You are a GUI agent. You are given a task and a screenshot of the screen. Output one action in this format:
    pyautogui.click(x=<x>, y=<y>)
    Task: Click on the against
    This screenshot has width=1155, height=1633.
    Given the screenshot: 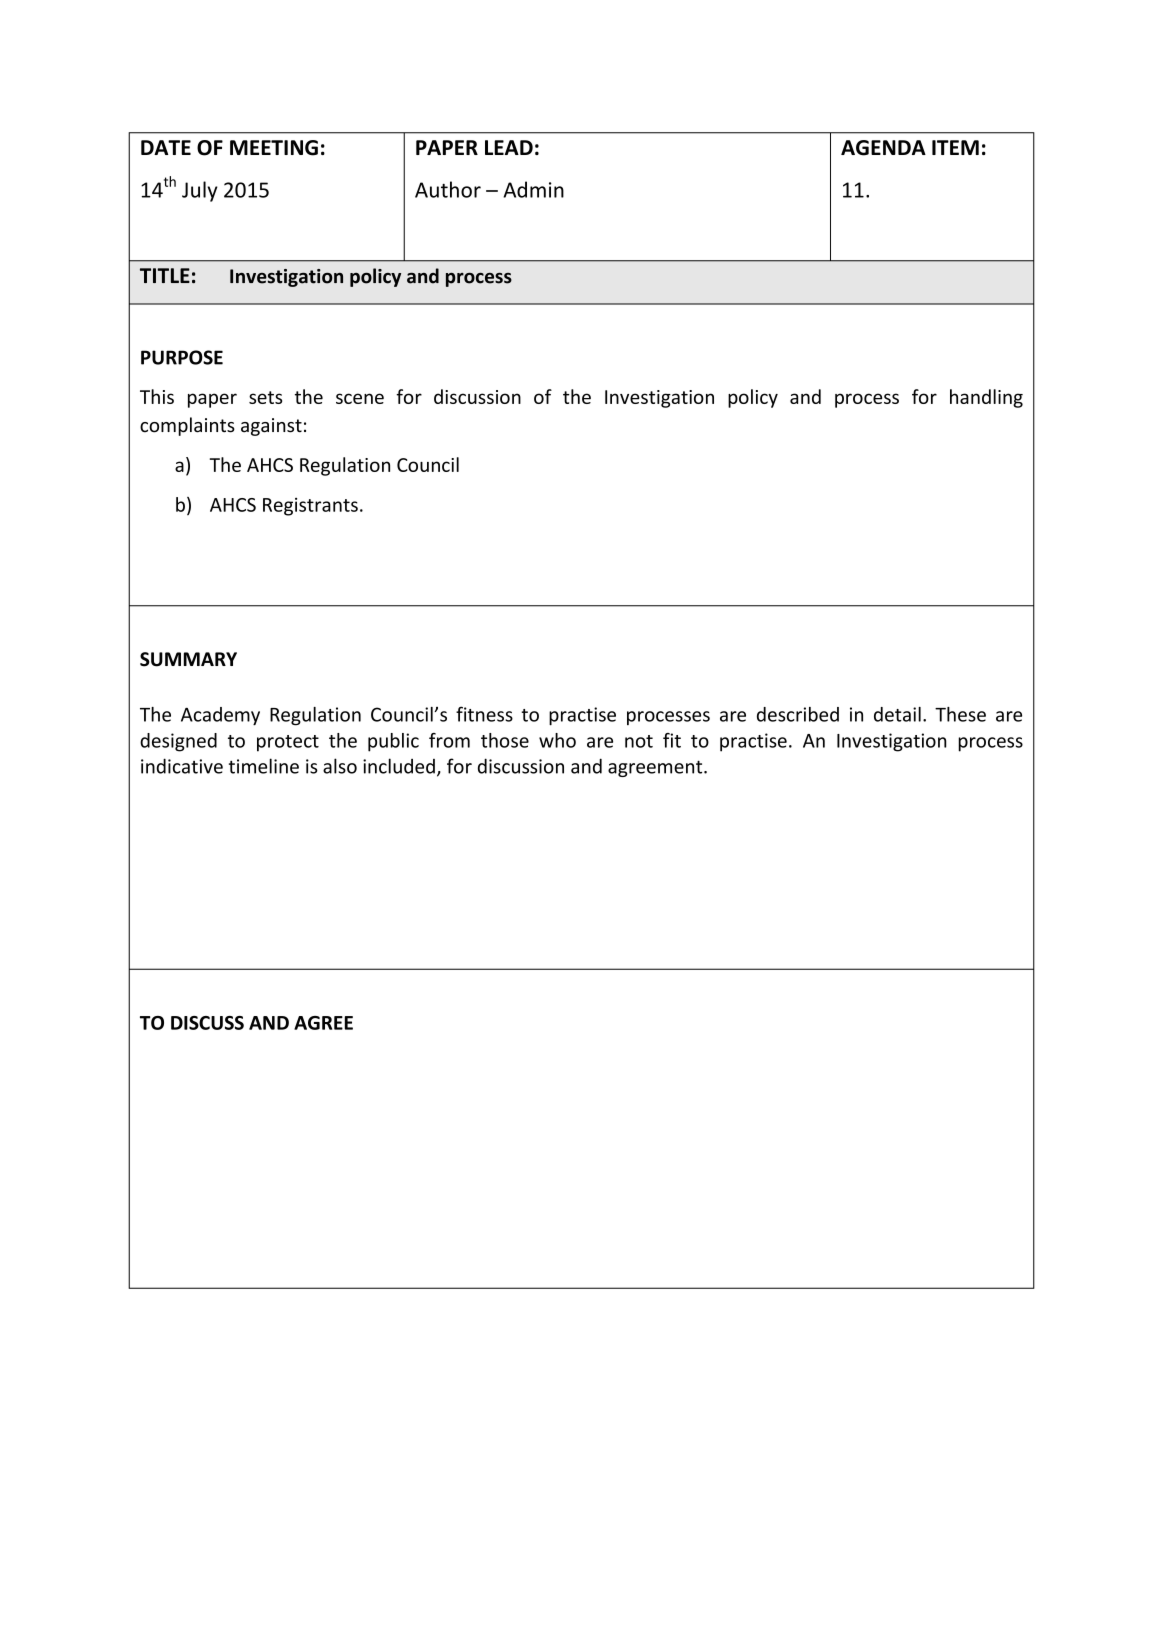 What is the action you would take?
    pyautogui.click(x=271, y=427)
